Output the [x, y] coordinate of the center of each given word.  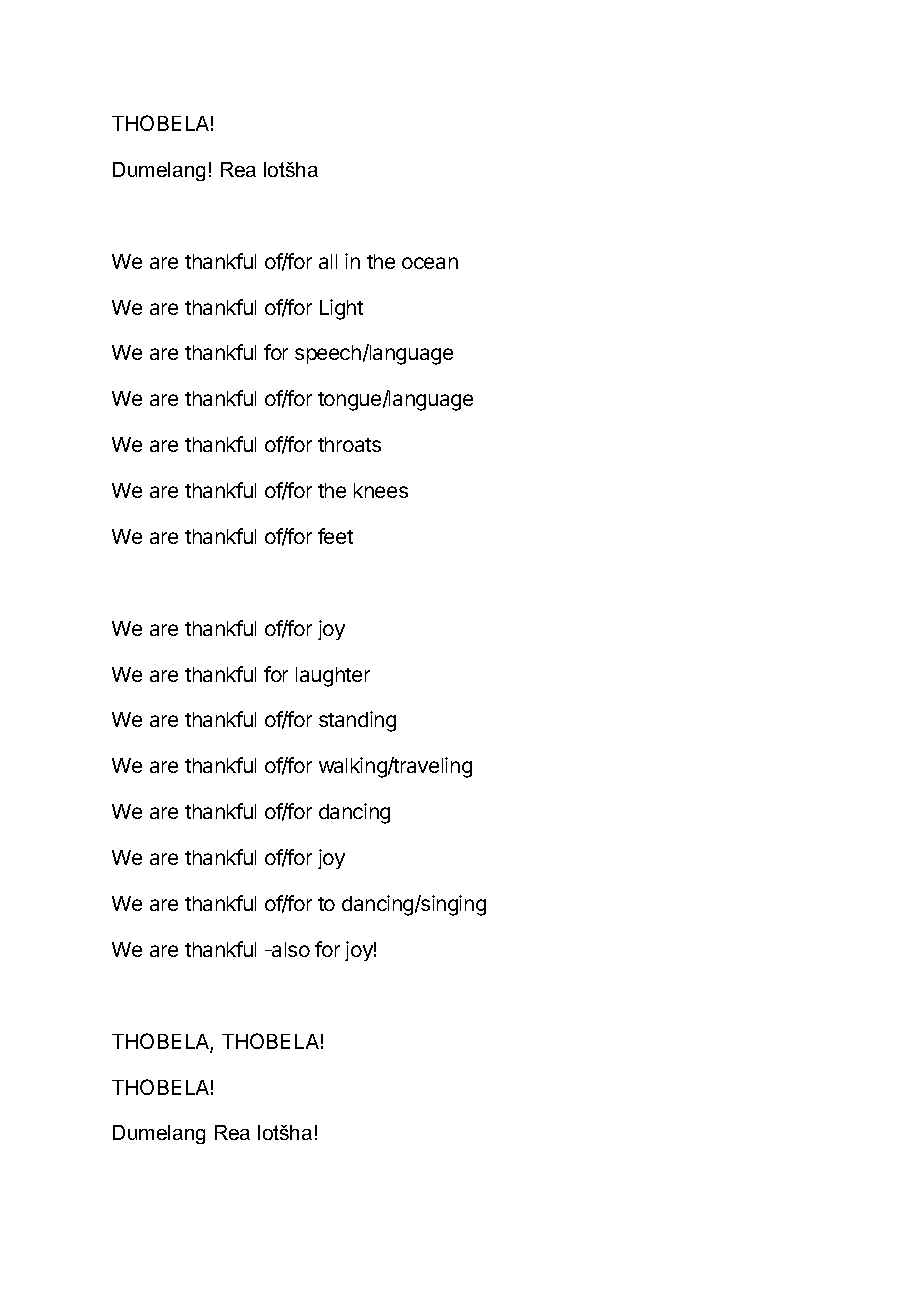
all [328, 261]
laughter [333, 677]
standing [357, 721]
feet [335, 536]
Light [341, 309]
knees [381, 490]
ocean [430, 263]
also [290, 949]
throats [349, 444]
